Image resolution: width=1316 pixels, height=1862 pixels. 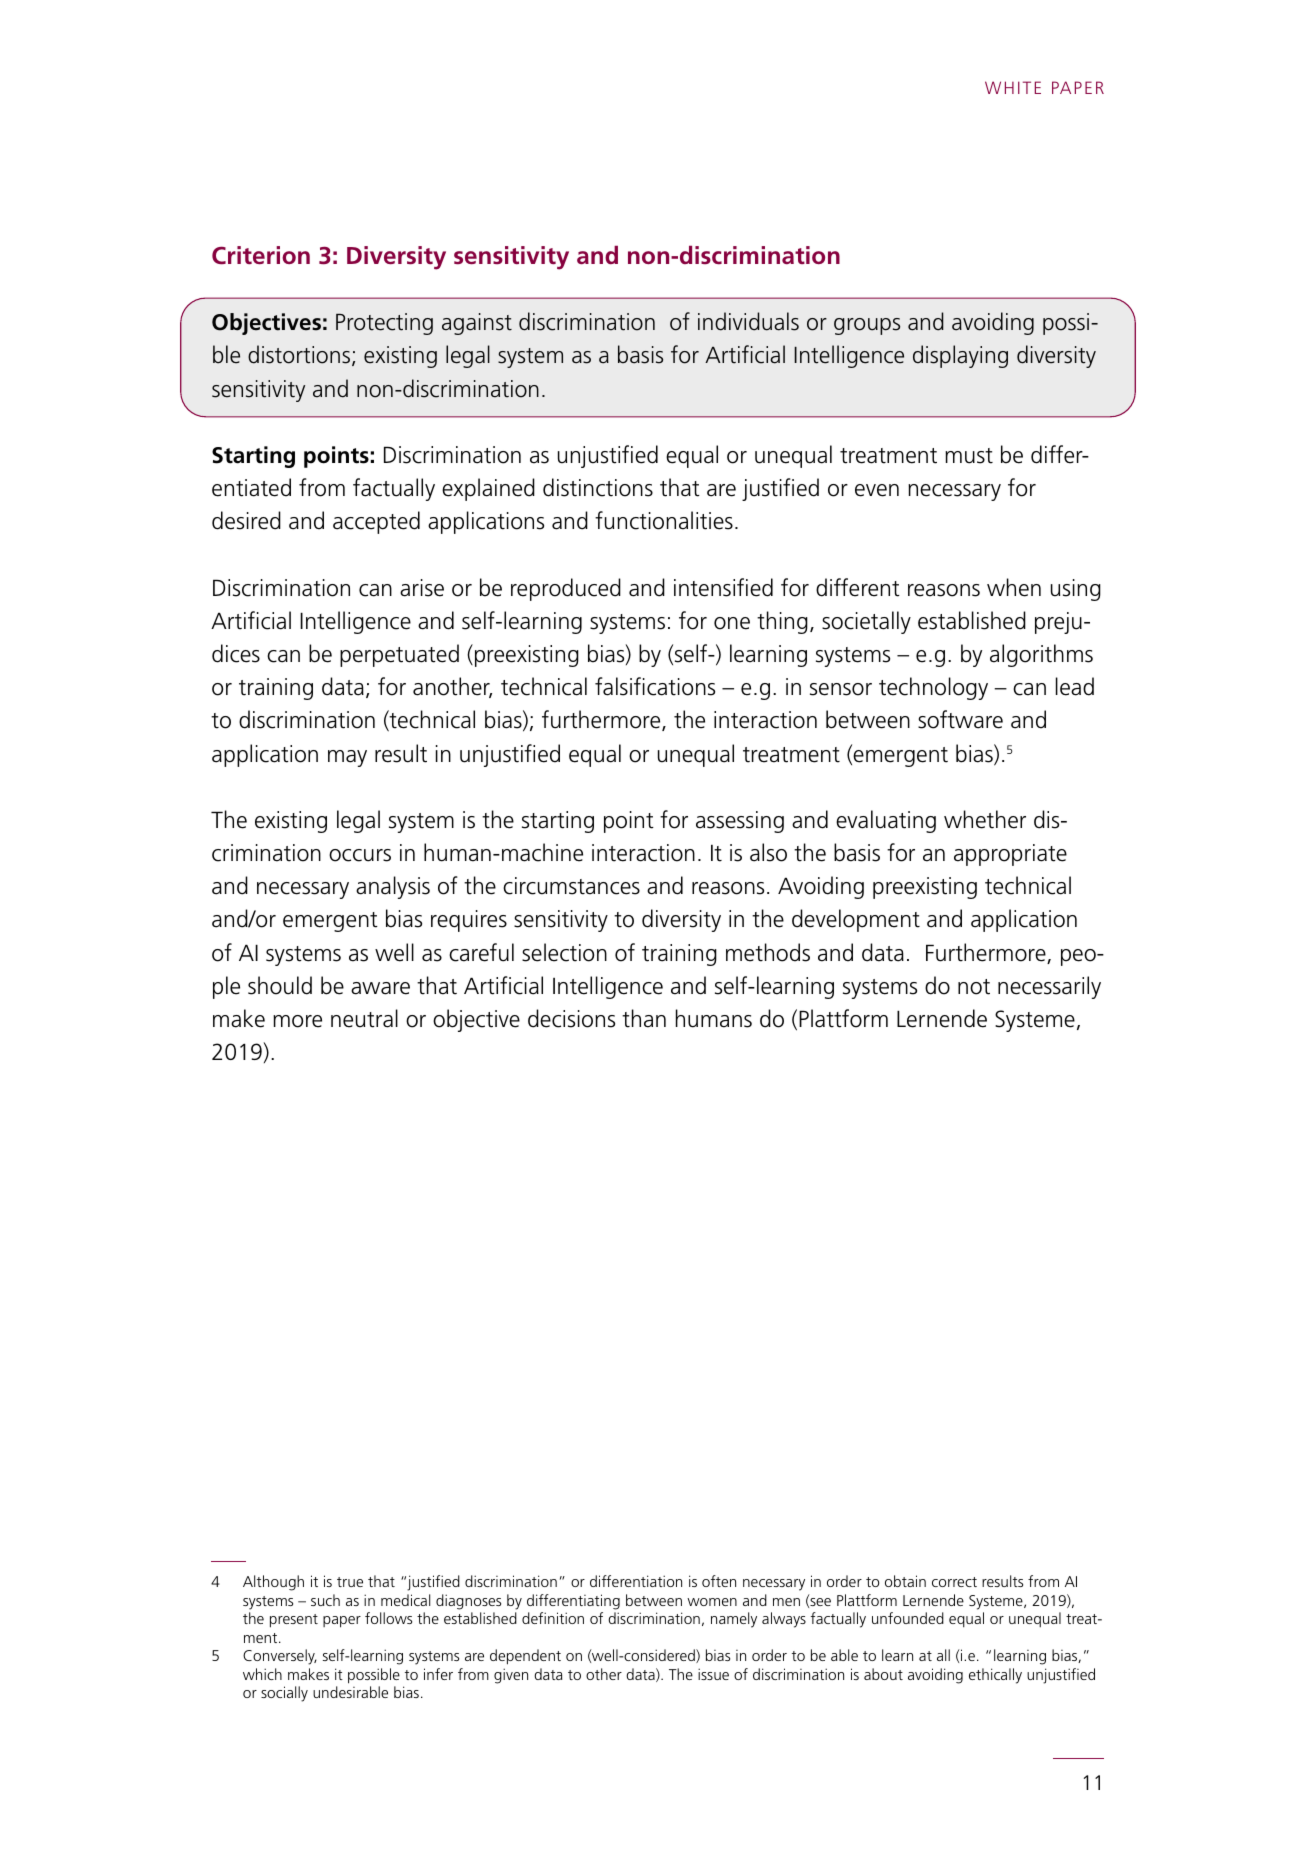 I want to click on than, so click(x=644, y=1018).
